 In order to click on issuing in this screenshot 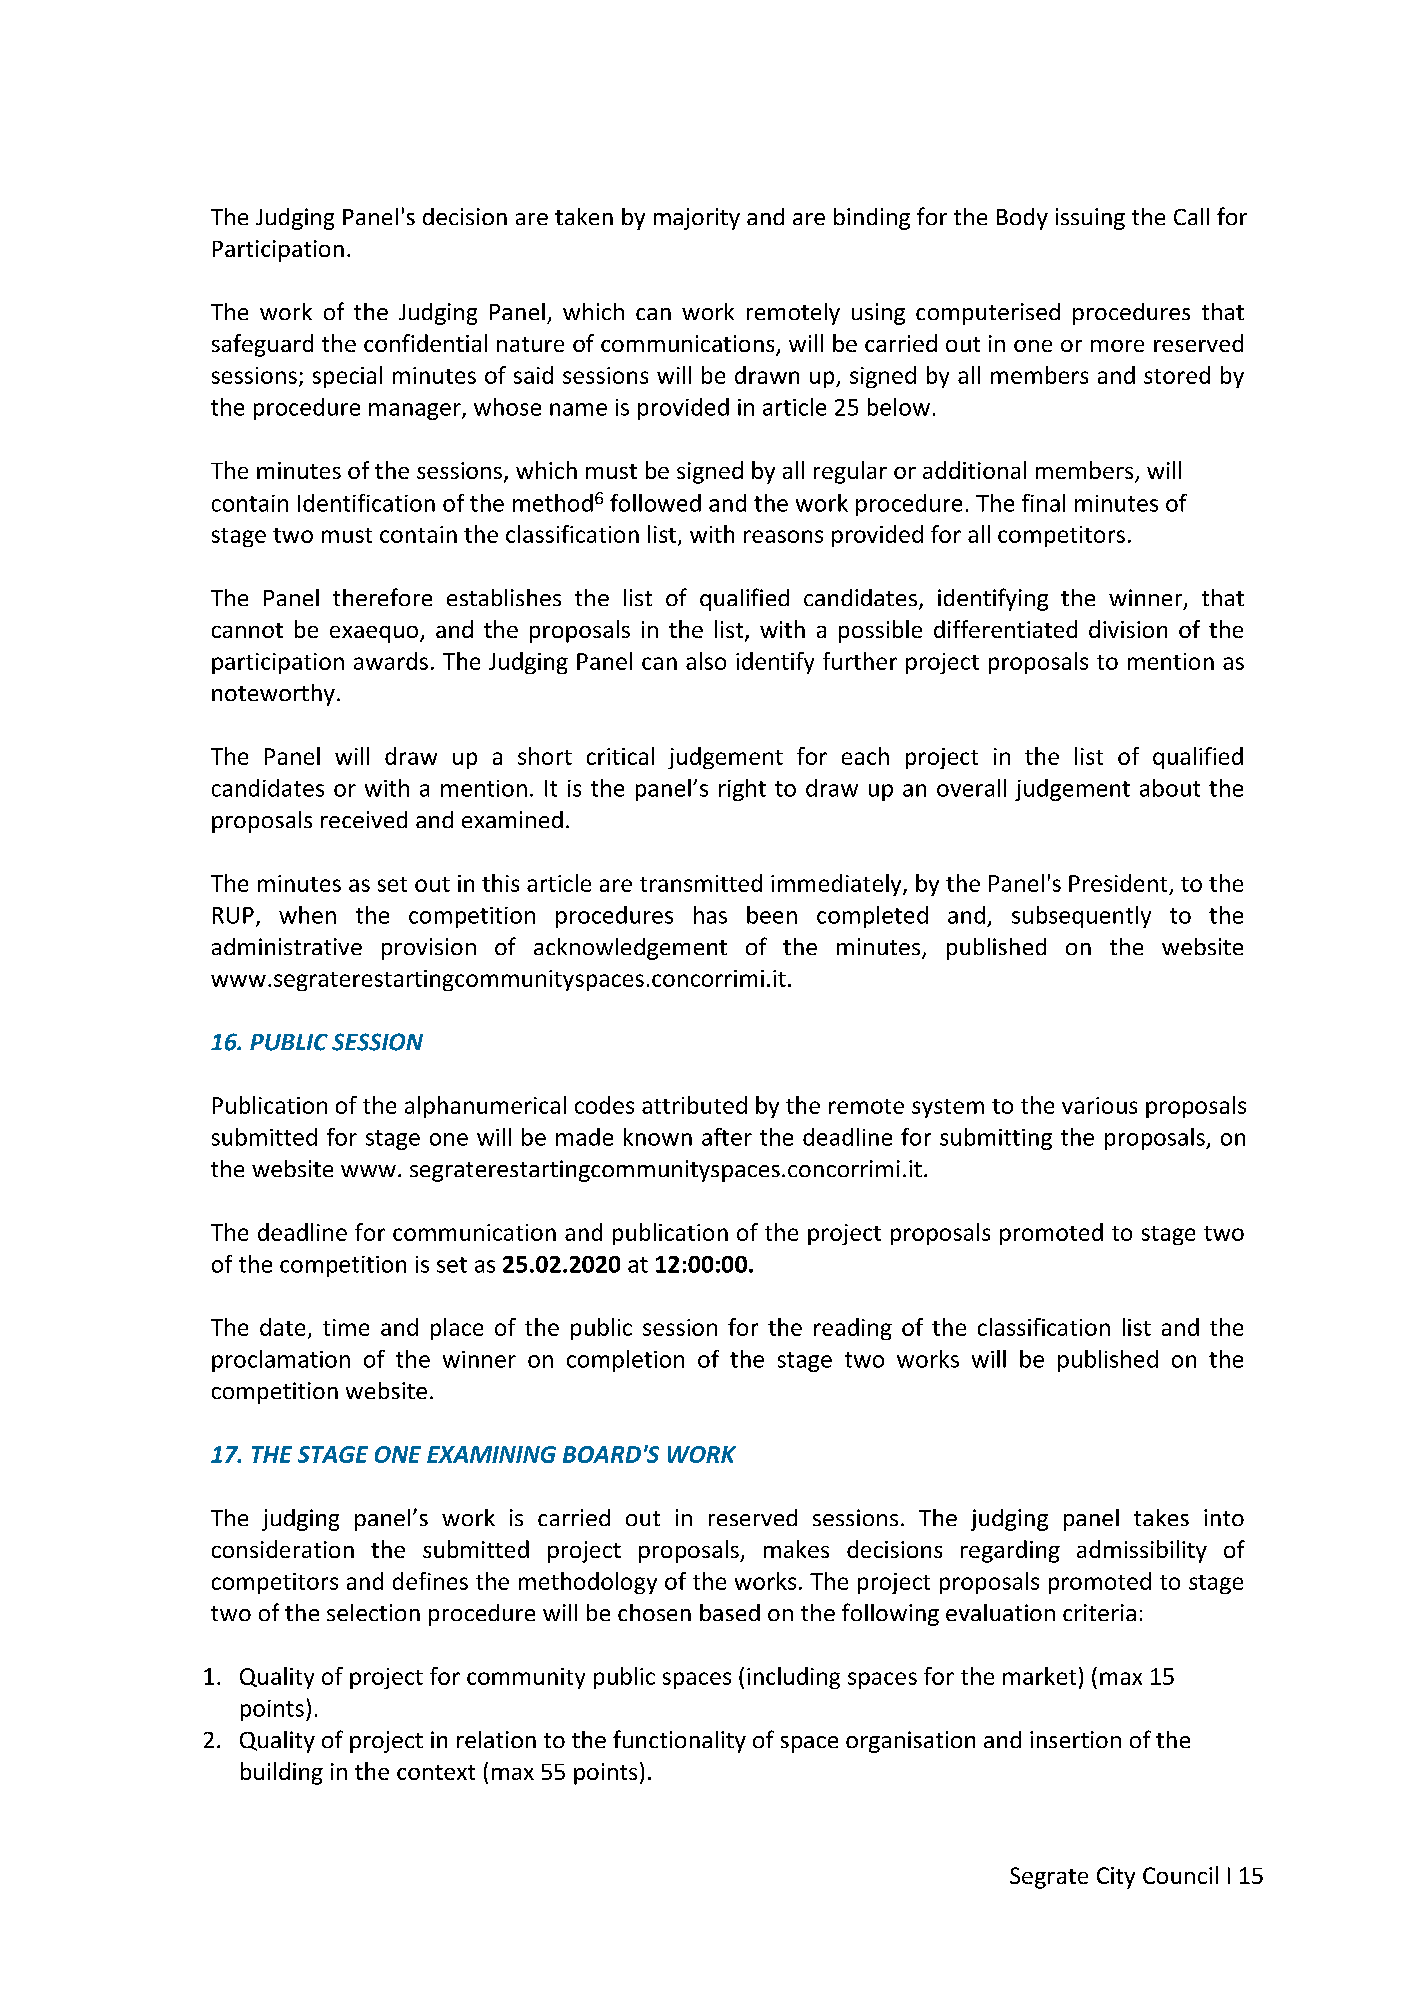, I will do `click(1090, 219)`.
